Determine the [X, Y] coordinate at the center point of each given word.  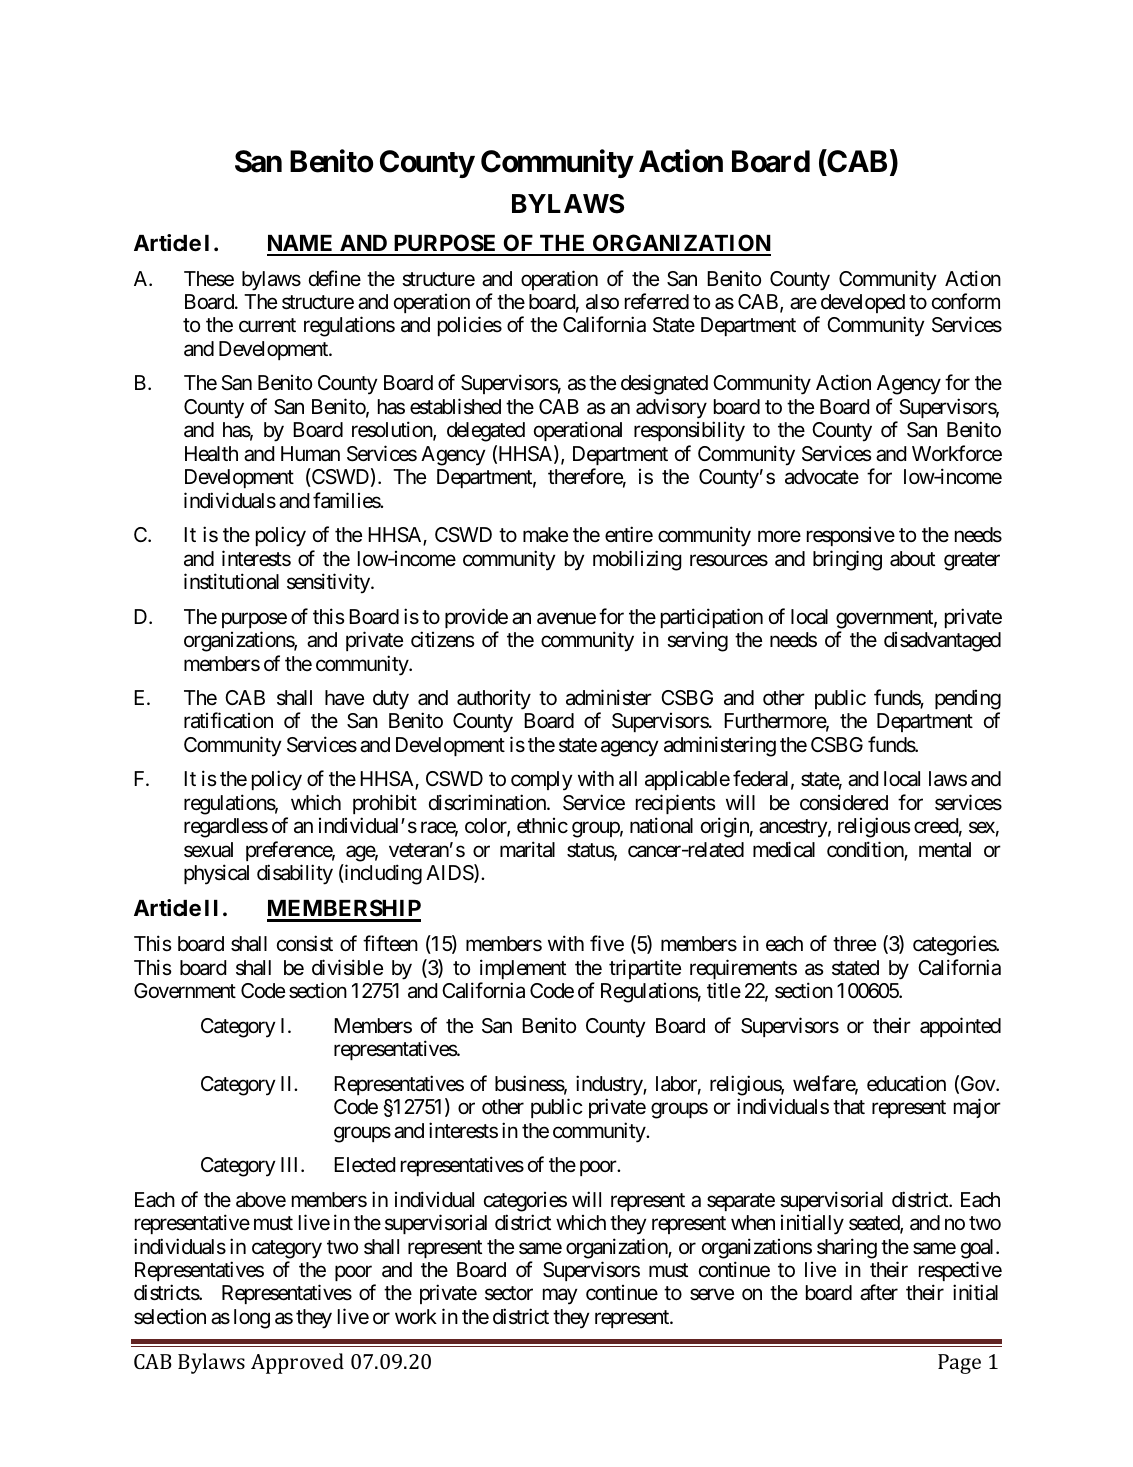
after [879, 1293]
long [252, 1319]
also [602, 302]
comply [542, 781]
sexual [208, 850]
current [267, 325]
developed [861, 305]
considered [844, 803]
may [560, 1297]
